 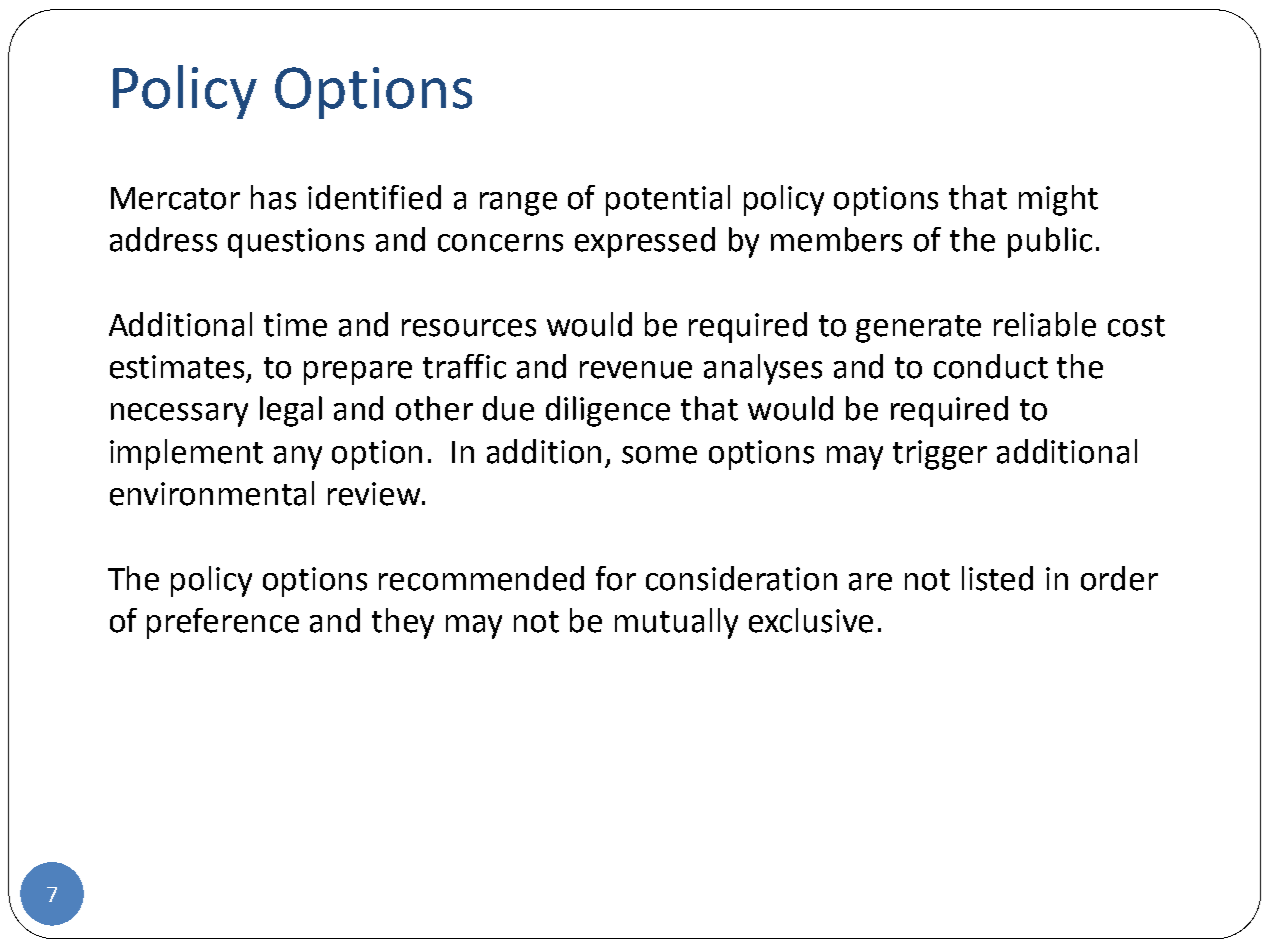 What do you see at coordinates (273, 197) in the screenshot?
I see `has` at bounding box center [273, 197].
